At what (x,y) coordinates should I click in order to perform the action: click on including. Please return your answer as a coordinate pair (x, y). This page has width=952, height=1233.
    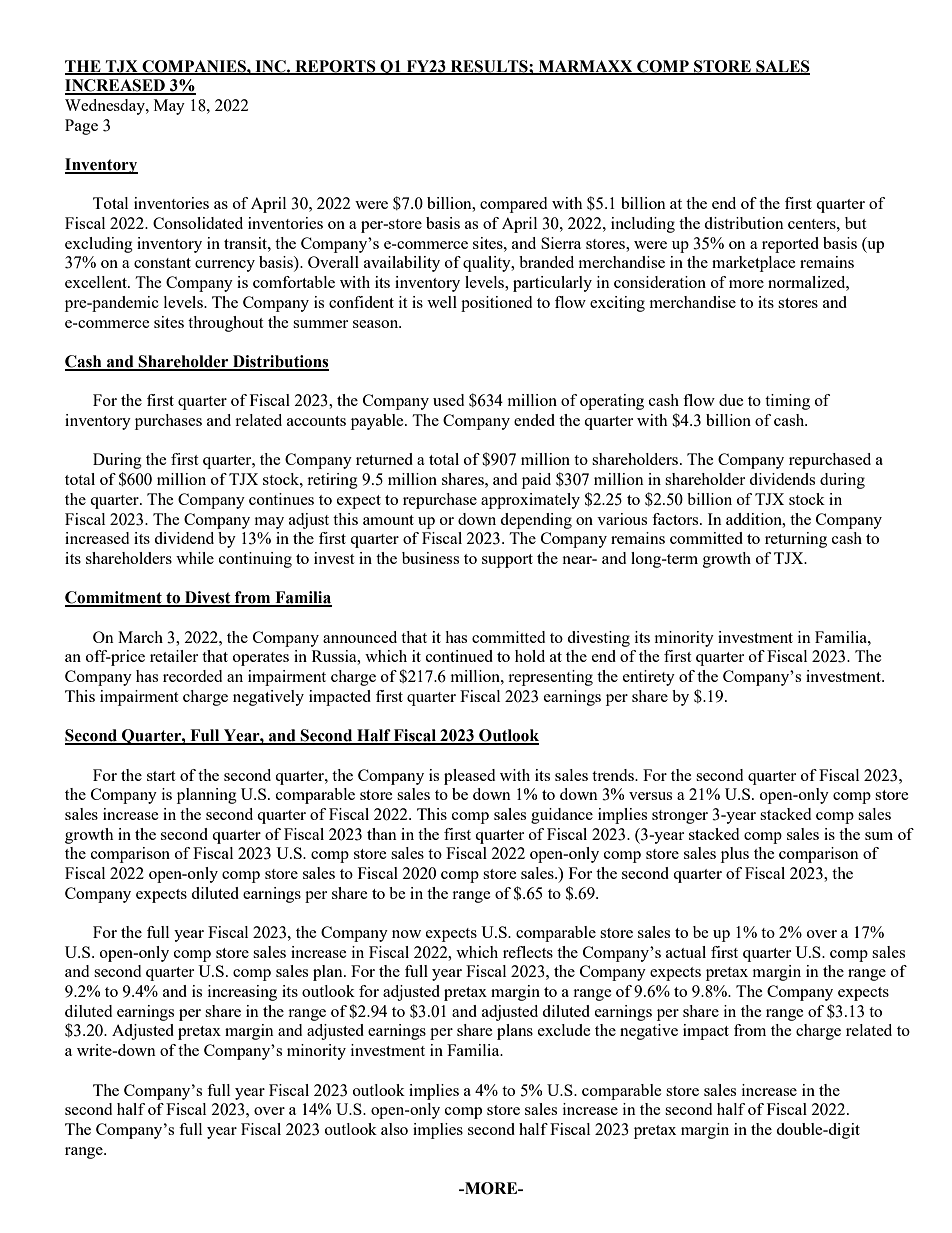
    Looking at the image, I should click on (643, 225).
